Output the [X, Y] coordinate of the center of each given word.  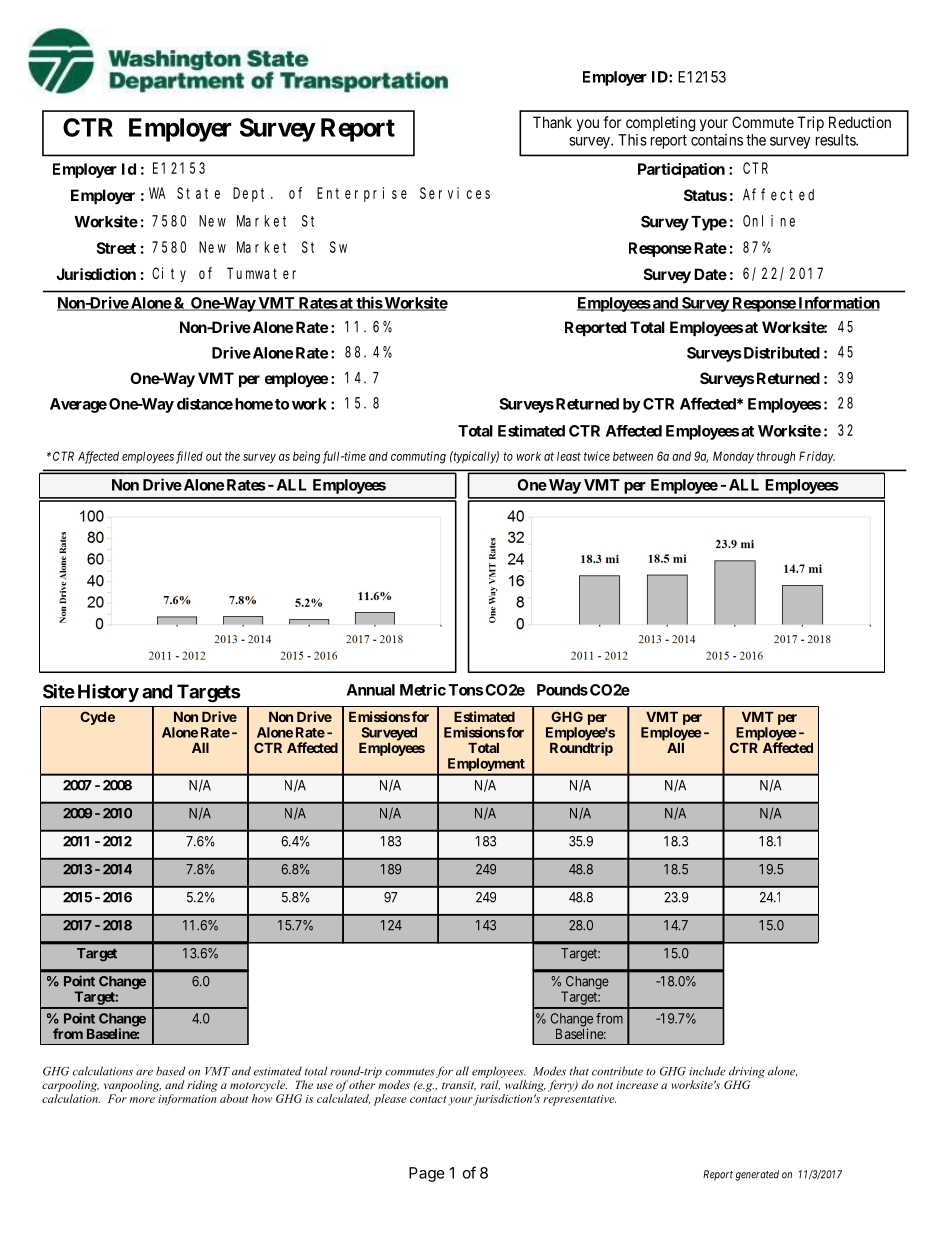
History [108, 693]
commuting [418, 457]
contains [717, 140]
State [198, 193]
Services [455, 193]
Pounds [562, 690]
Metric [423, 690]
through [776, 457]
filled [189, 457]
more [142, 1100]
